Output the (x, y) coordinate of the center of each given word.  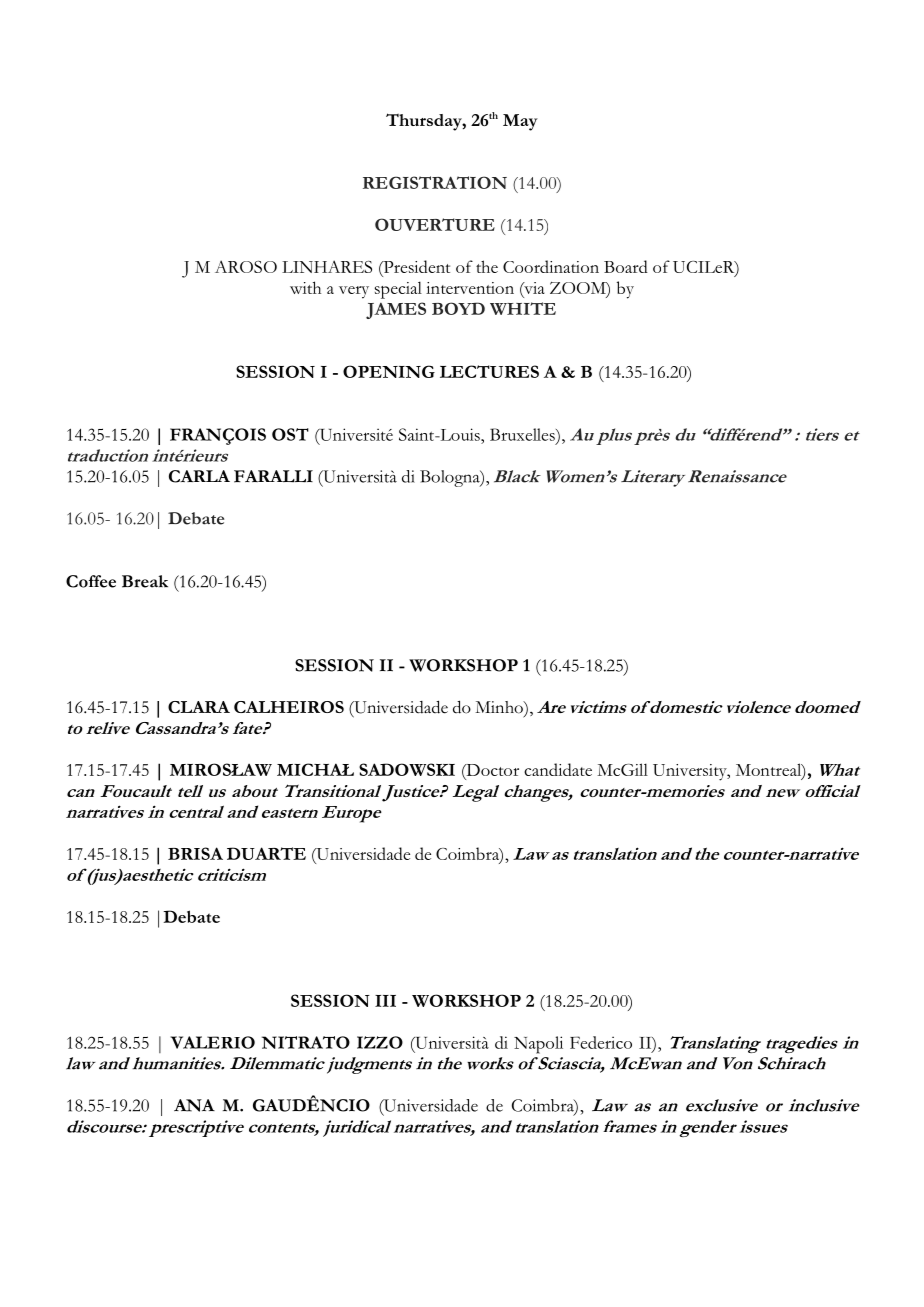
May (520, 122)
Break (145, 581)
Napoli (538, 1045)
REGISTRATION (435, 182)
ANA (194, 1105)
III (385, 1001)
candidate (558, 769)
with (305, 287)
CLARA (199, 707)
